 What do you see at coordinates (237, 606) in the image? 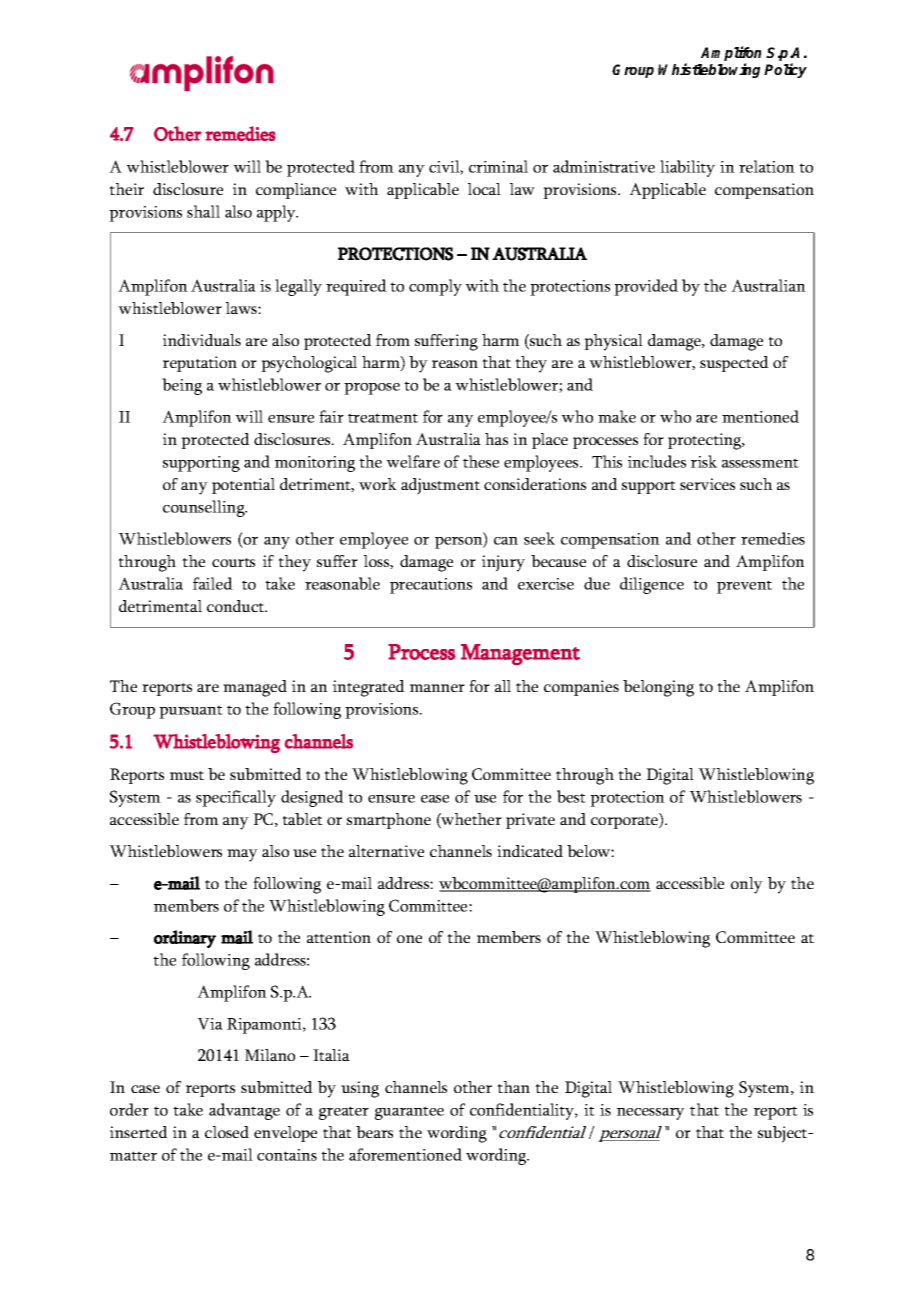
I see `conduct` at bounding box center [237, 606].
